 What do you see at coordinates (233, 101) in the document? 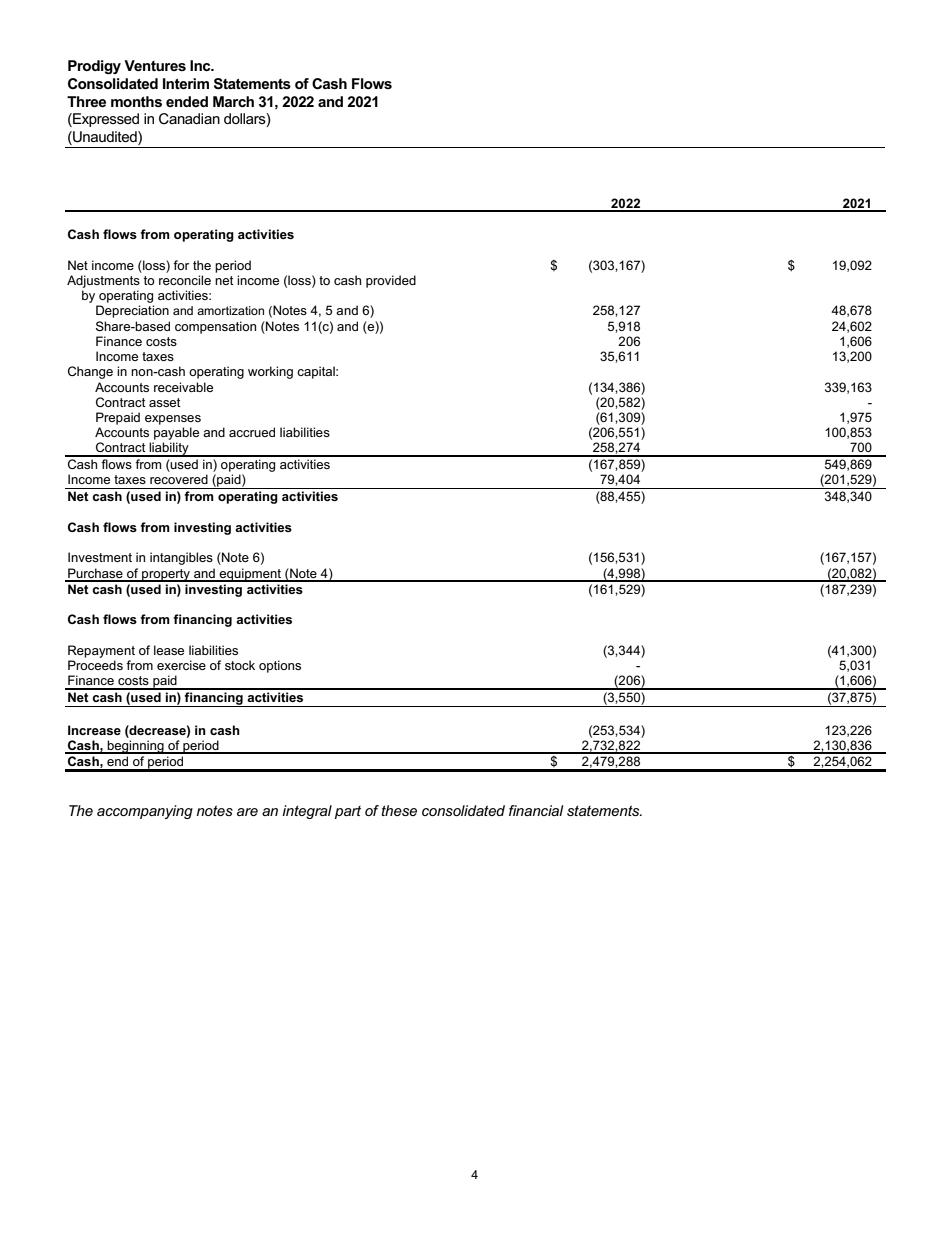
I see `March` at bounding box center [233, 101].
